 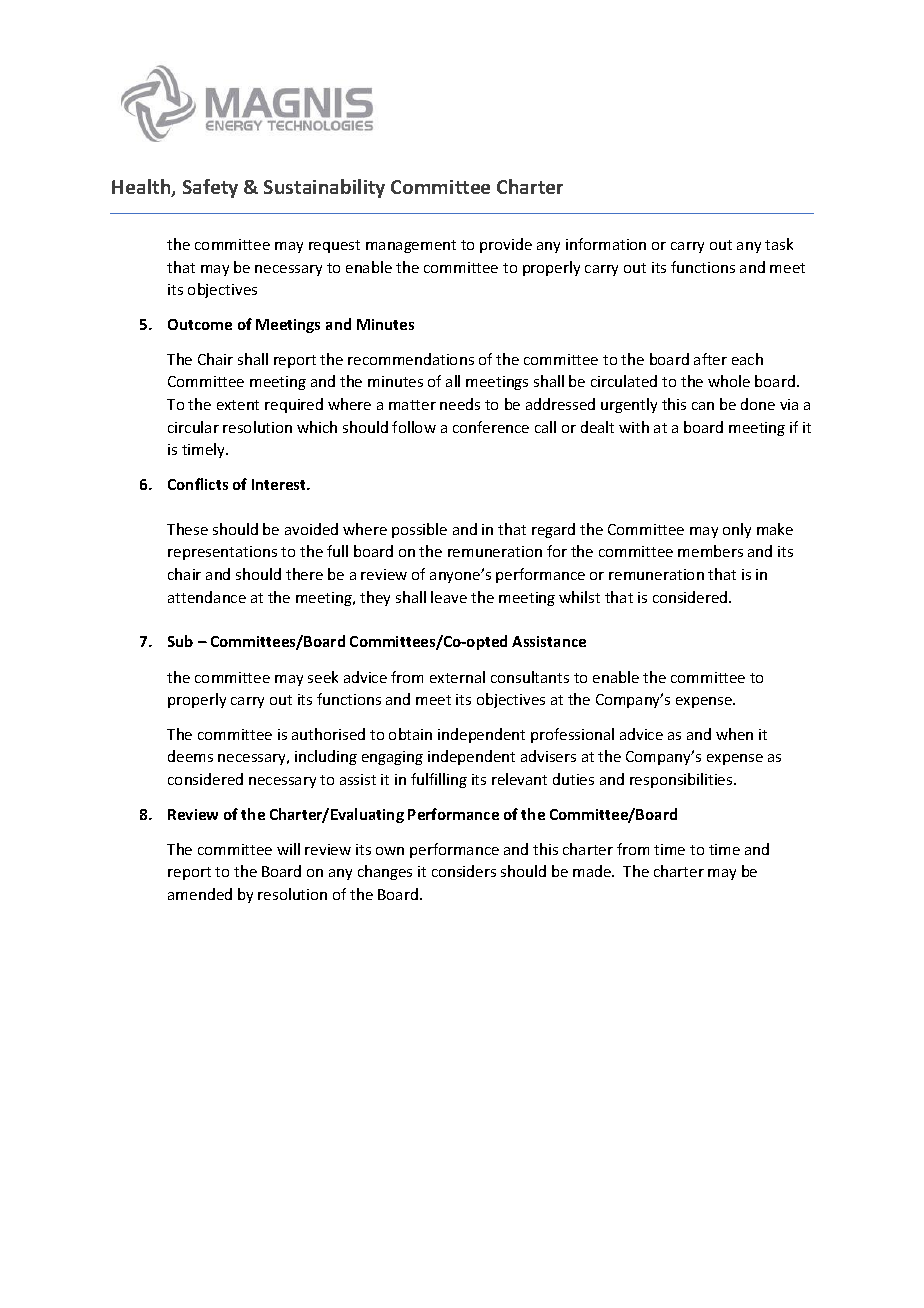 What do you see at coordinates (506, 245) in the page?
I see `provide` at bounding box center [506, 245].
